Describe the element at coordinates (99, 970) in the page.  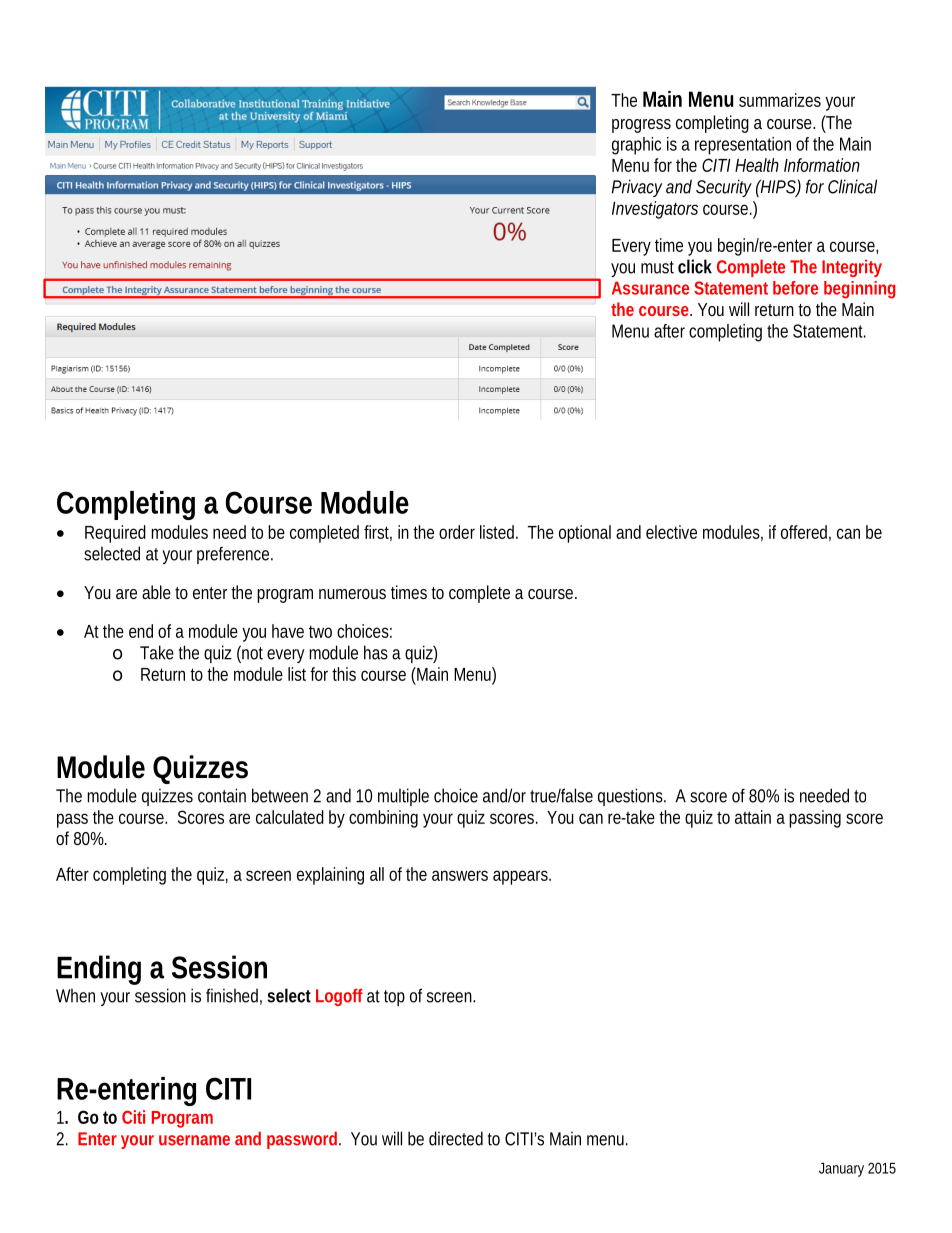
I see `Ending` at that location.
